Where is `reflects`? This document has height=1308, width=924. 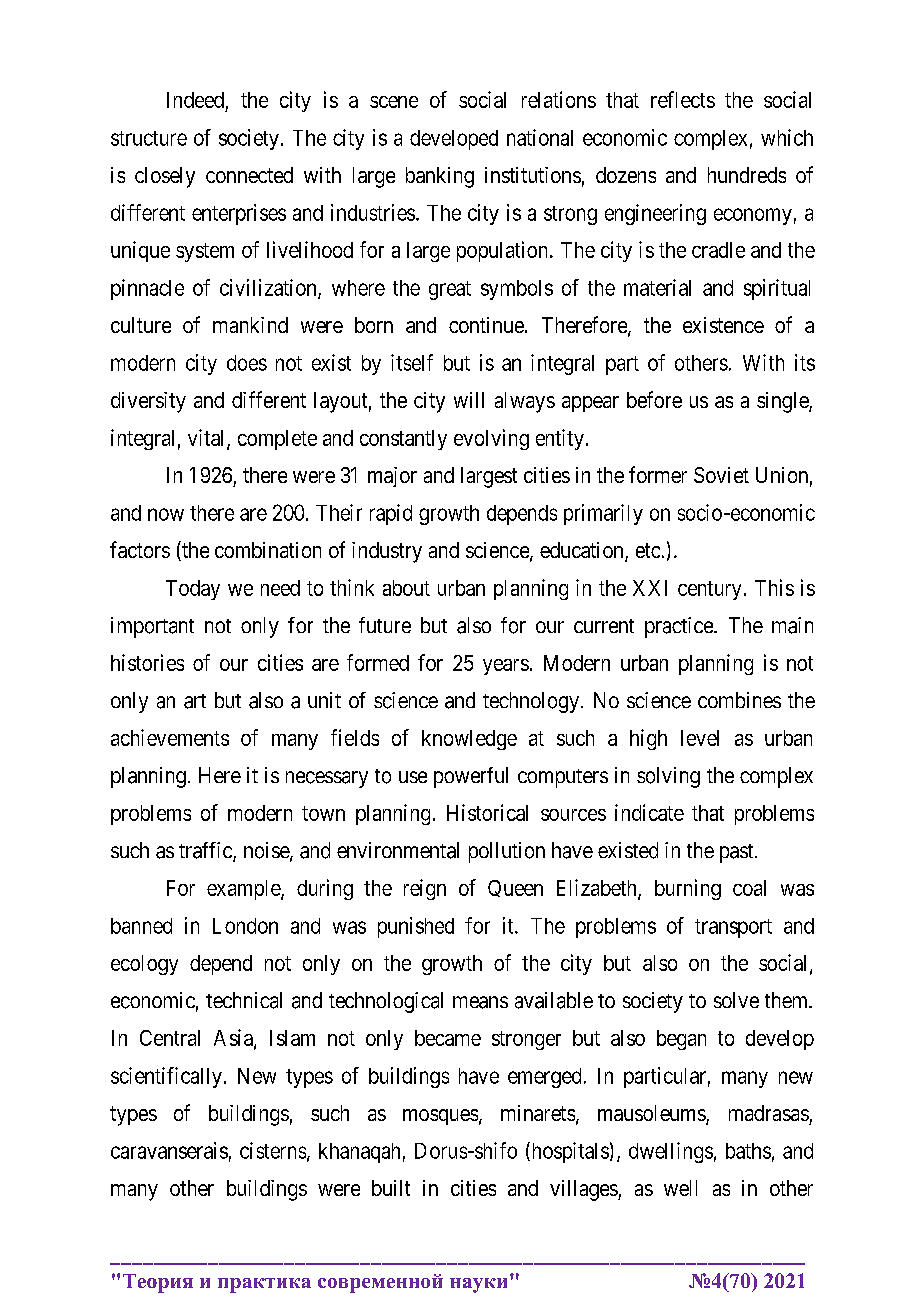
reflects is located at coordinates (683, 99).
